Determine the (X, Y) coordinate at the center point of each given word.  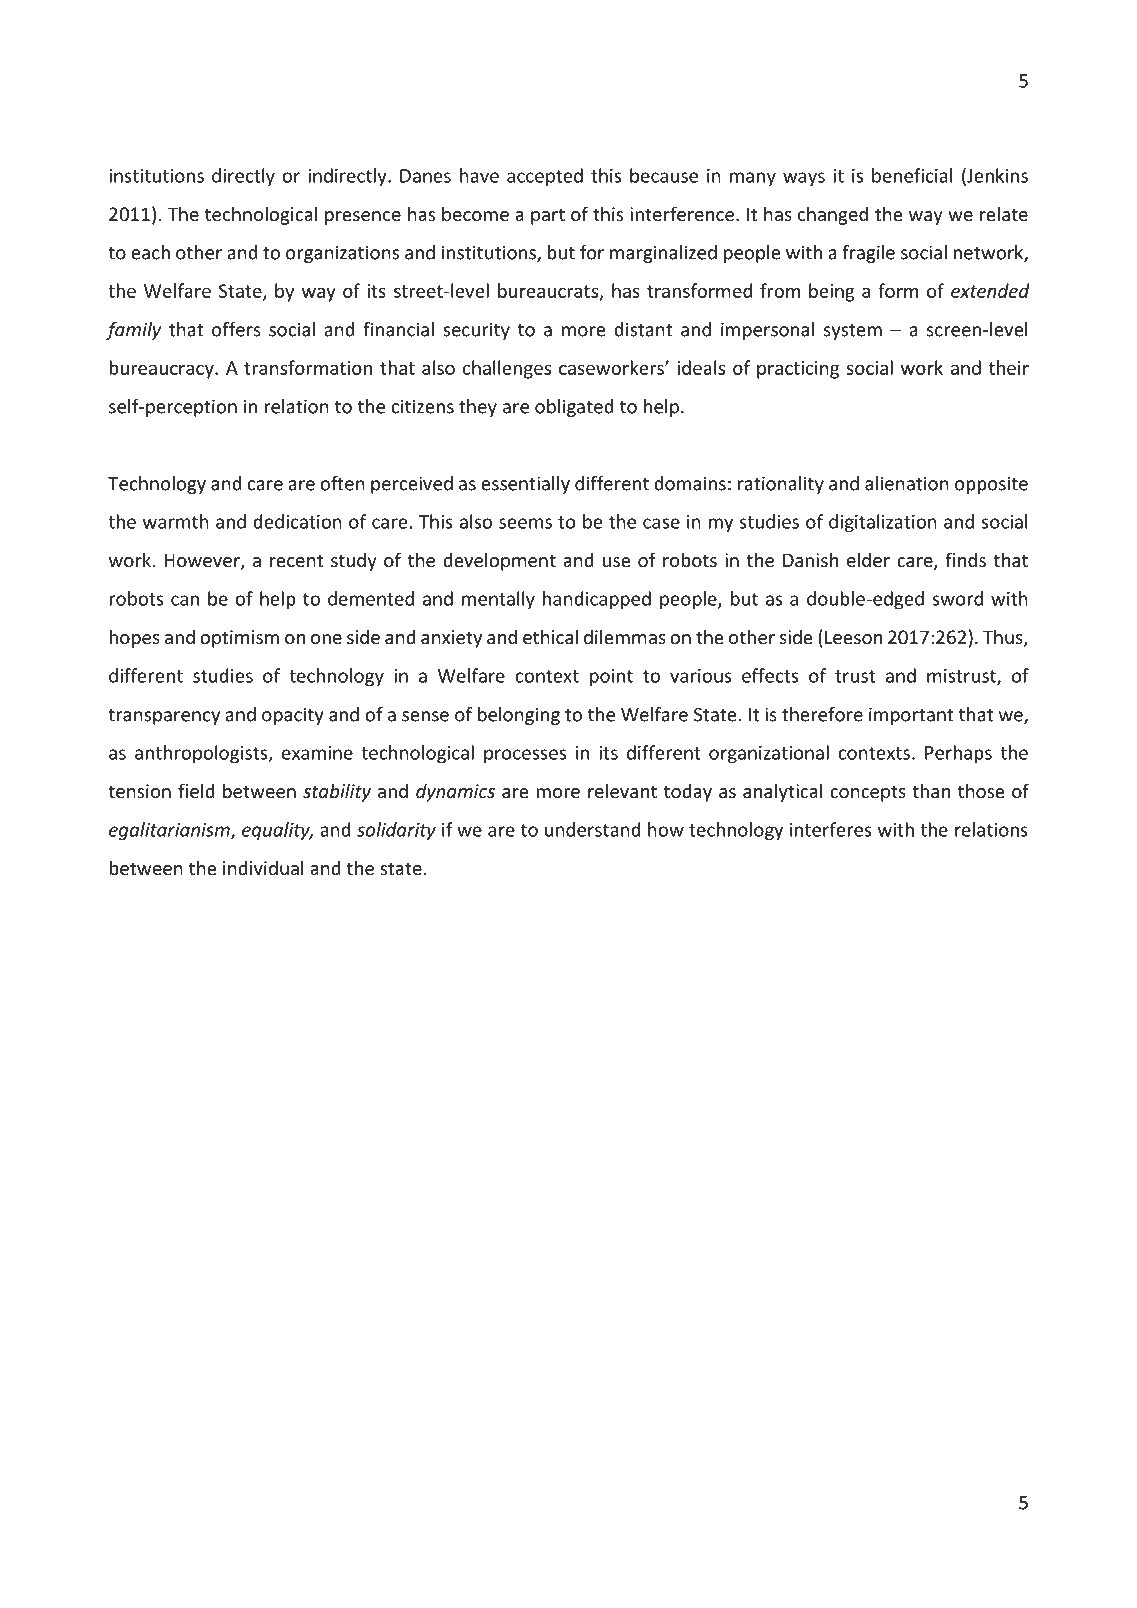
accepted (545, 177)
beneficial (912, 175)
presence (363, 218)
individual (263, 867)
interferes (831, 829)
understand (593, 829)
